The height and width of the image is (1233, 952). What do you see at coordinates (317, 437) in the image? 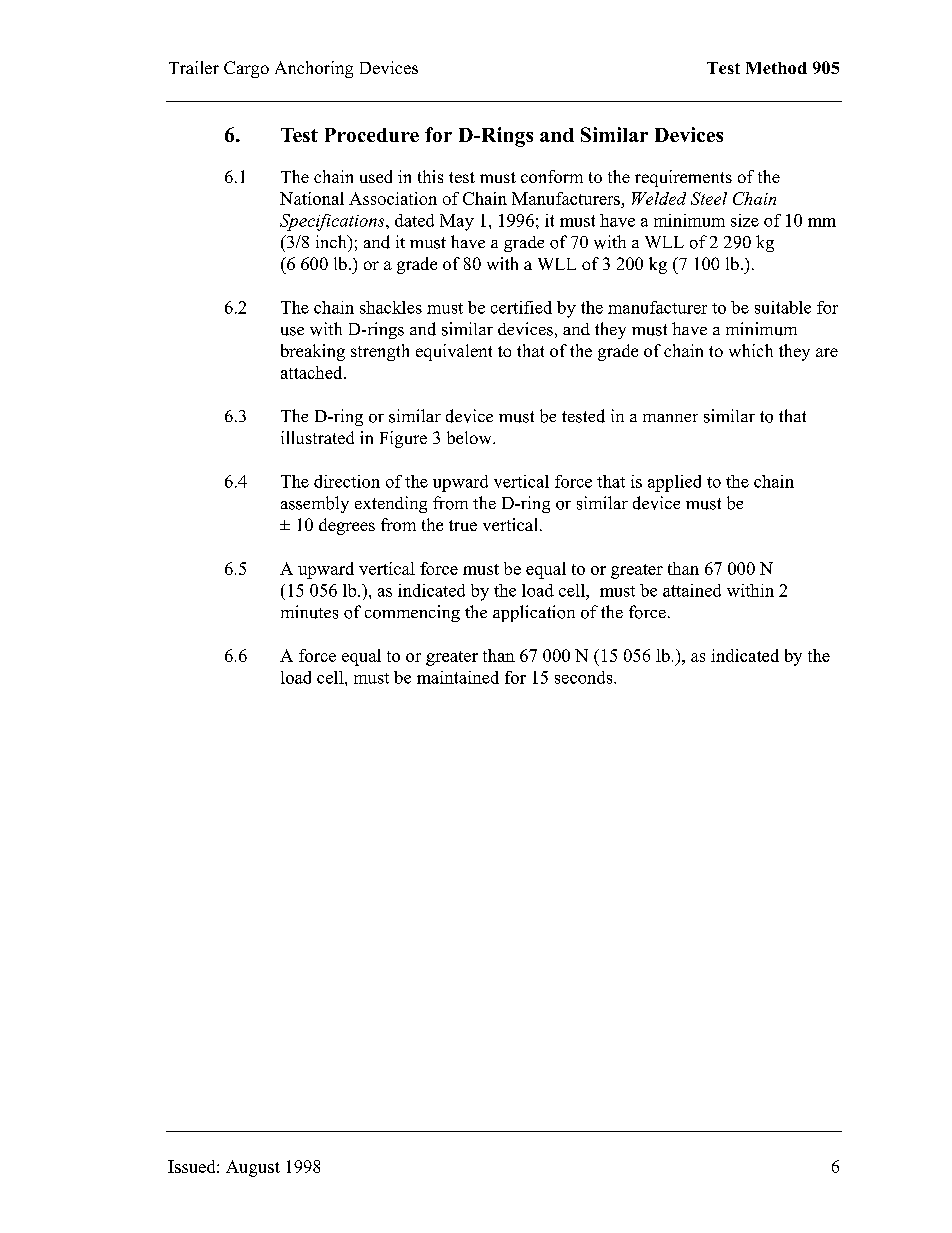
I see `illustrated` at bounding box center [317, 437].
